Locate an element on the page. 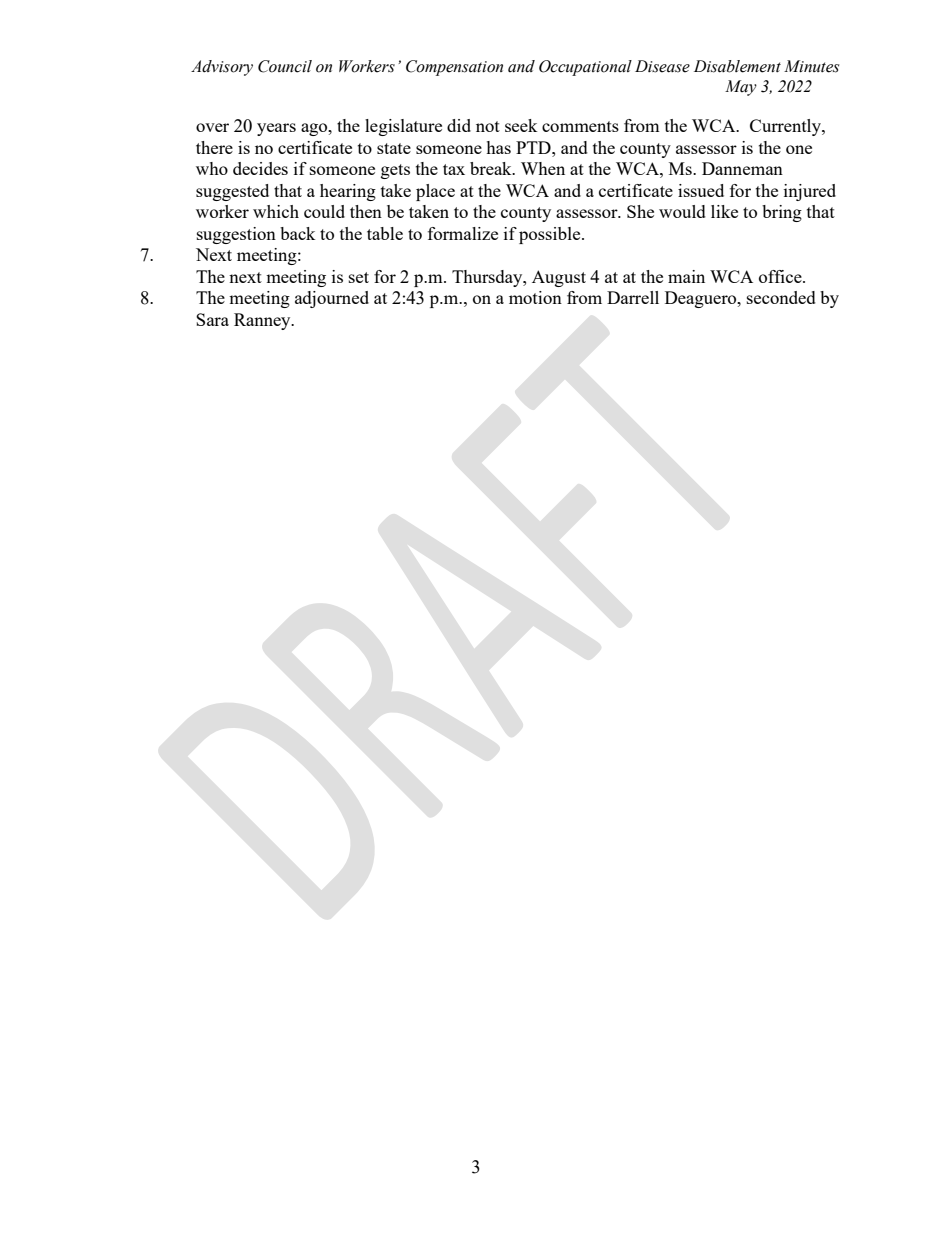 The height and width of the page is (1233, 952). Compensation is located at coordinates (454, 68).
